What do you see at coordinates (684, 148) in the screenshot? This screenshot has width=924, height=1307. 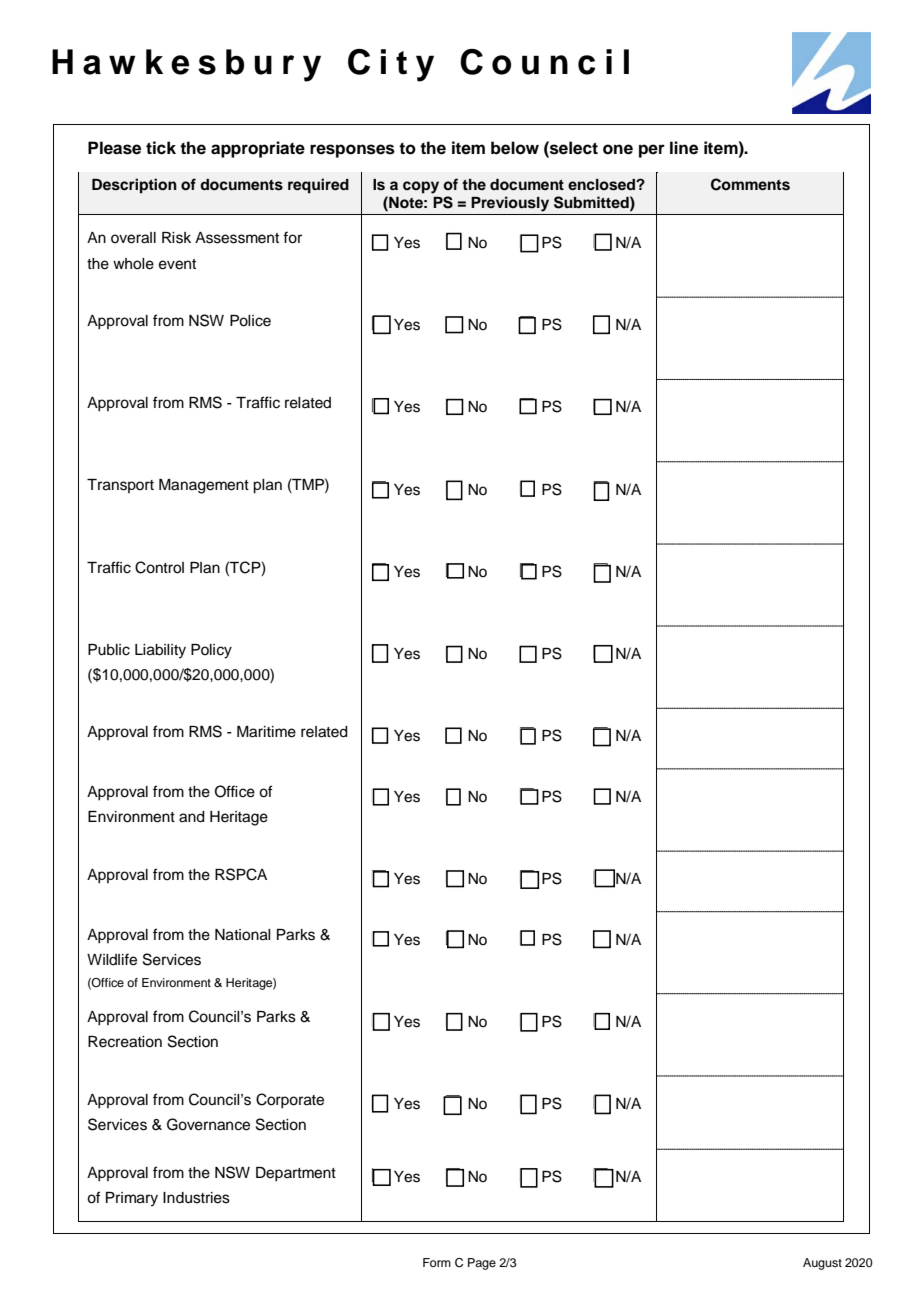 I see `line` at bounding box center [684, 148].
